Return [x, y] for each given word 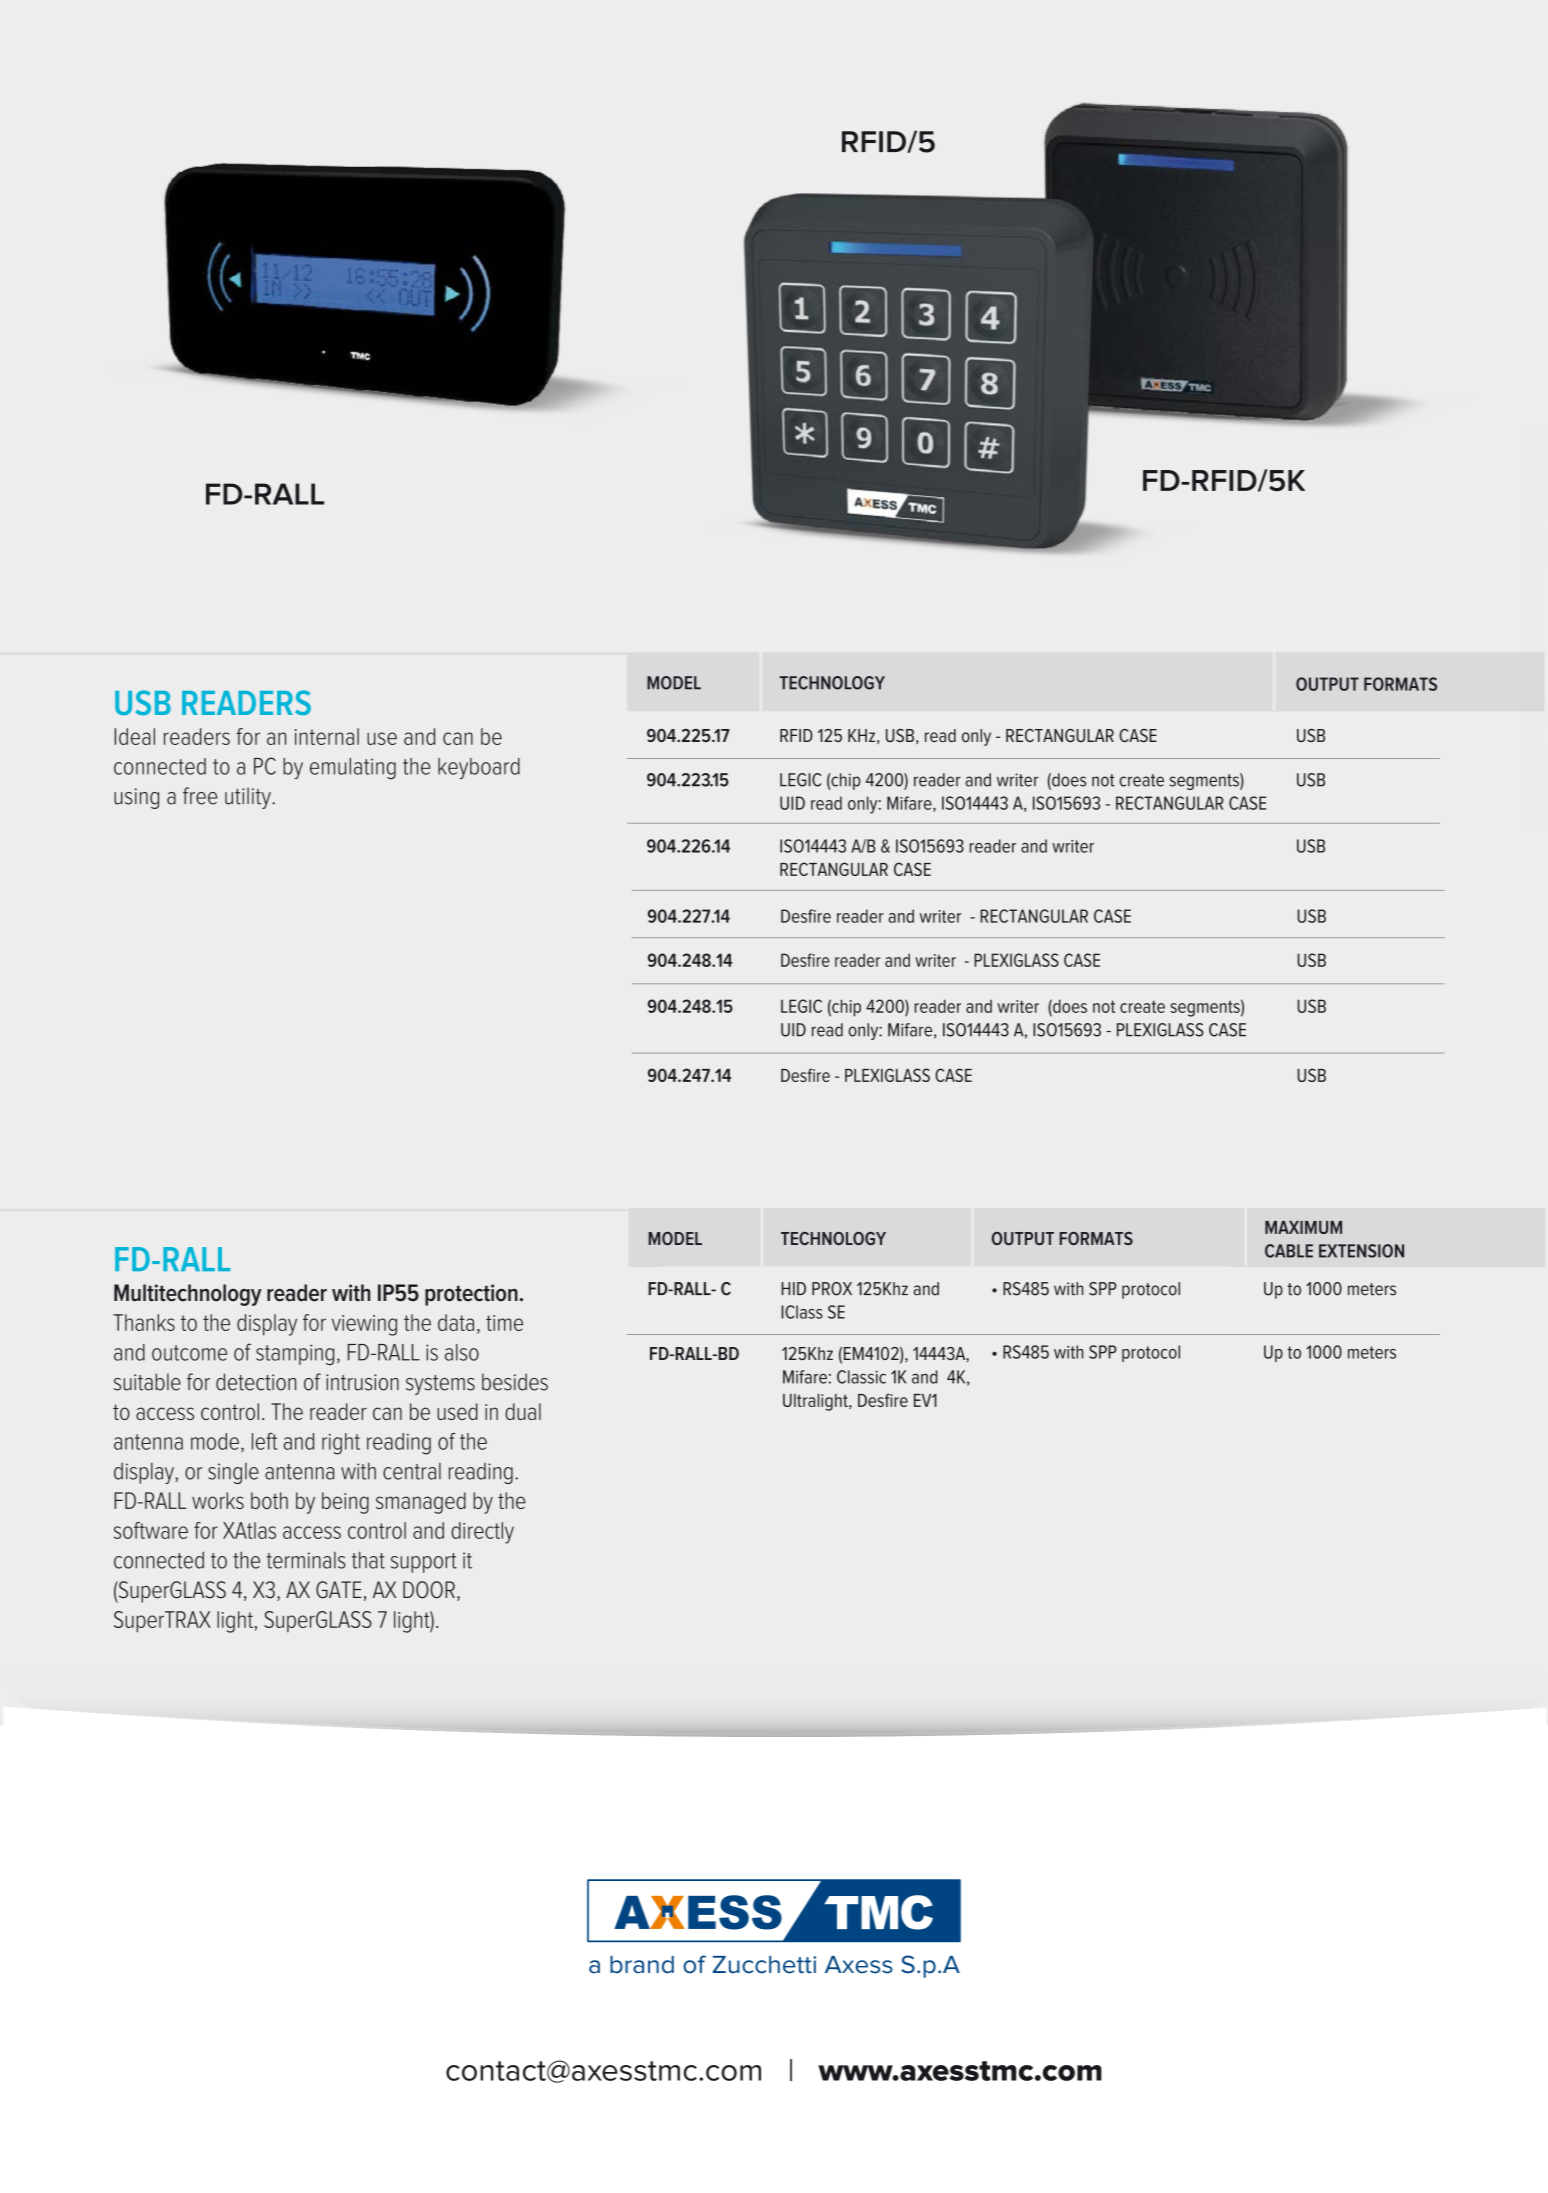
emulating [353, 768]
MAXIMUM [1303, 1227]
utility [249, 798]
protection [471, 1295]
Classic [861, 1377]
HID [793, 1288]
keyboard [479, 768]
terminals [306, 1560]
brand [642, 1965]
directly [482, 1533]
